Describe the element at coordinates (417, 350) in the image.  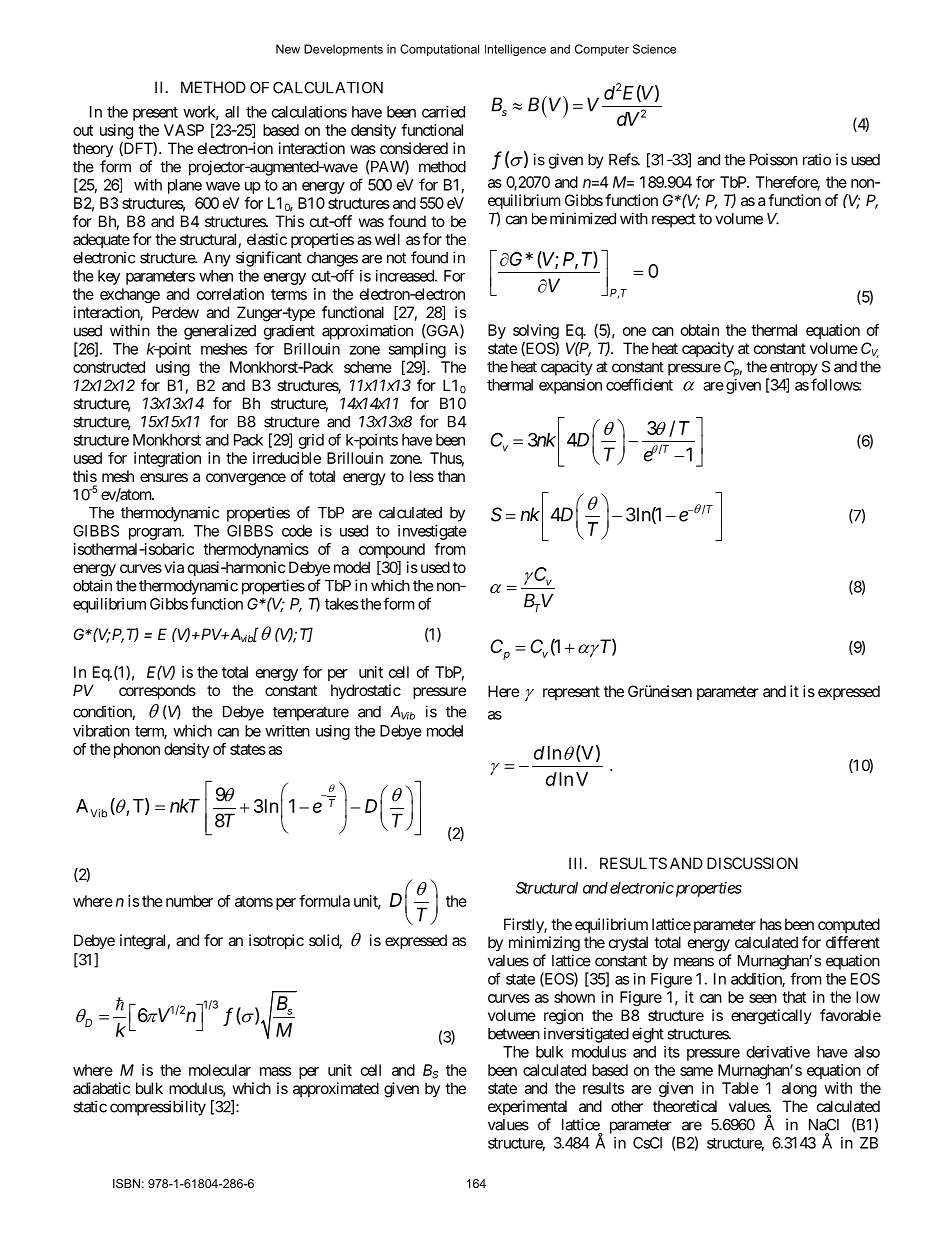
I see `sampling` at that location.
